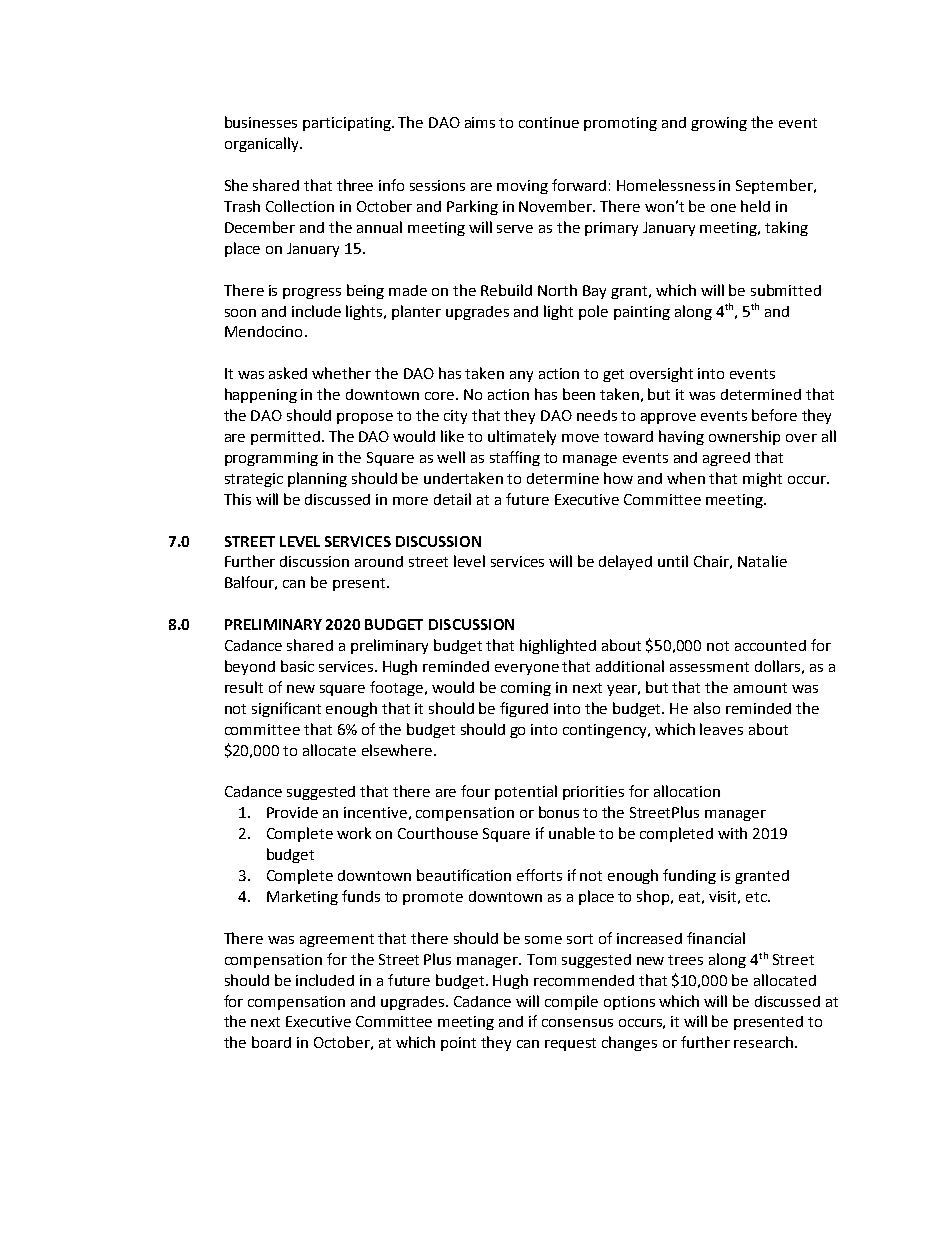  I want to click on growing, so click(719, 124).
